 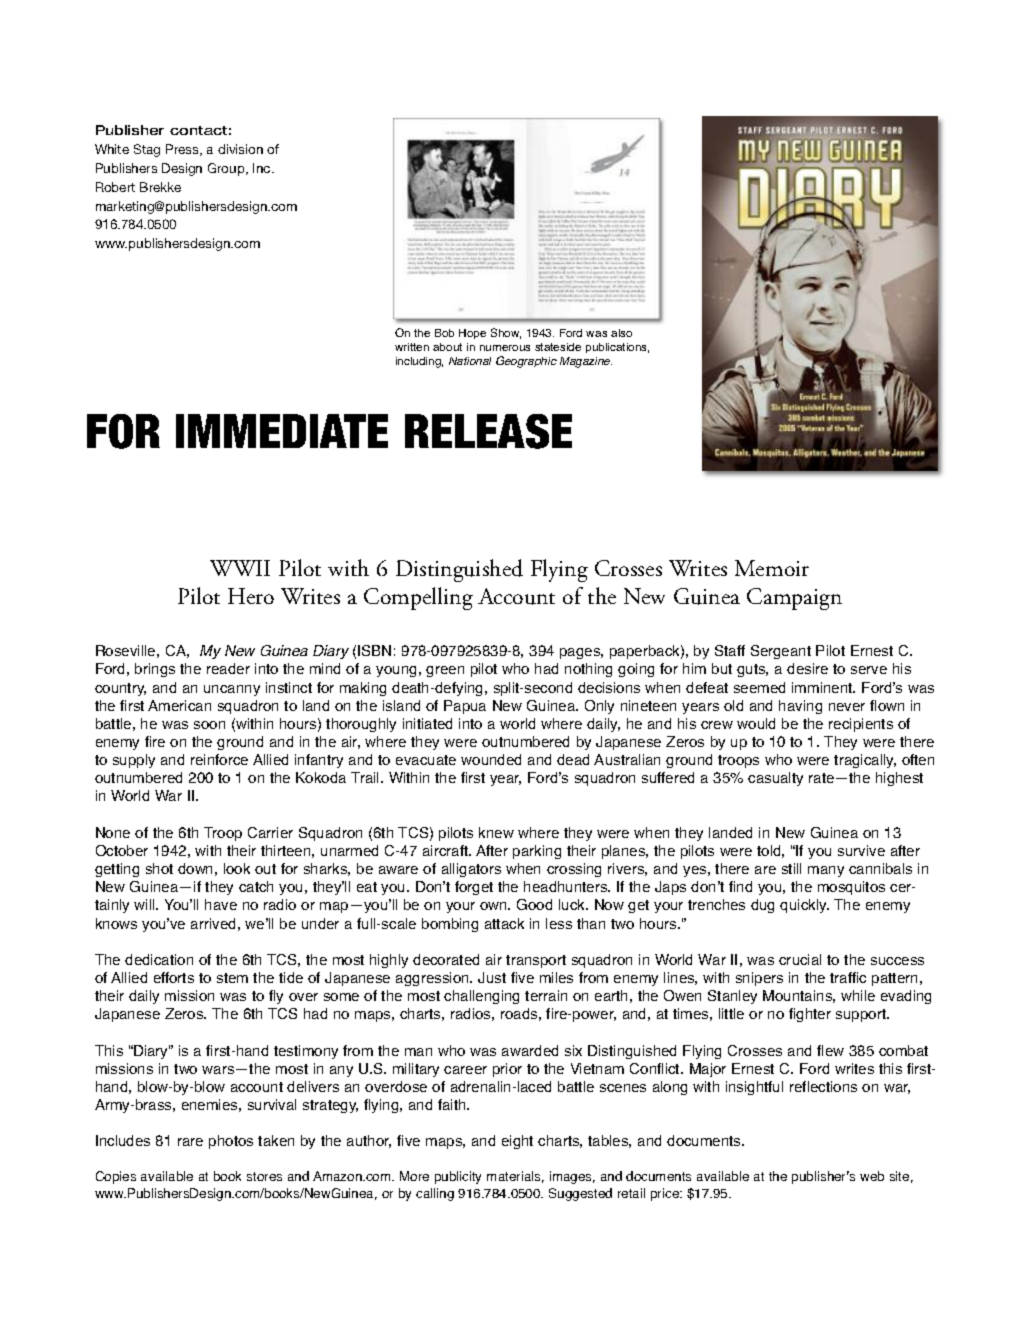 What do you see at coordinates (621, 333) in the screenshot?
I see `also` at bounding box center [621, 333].
